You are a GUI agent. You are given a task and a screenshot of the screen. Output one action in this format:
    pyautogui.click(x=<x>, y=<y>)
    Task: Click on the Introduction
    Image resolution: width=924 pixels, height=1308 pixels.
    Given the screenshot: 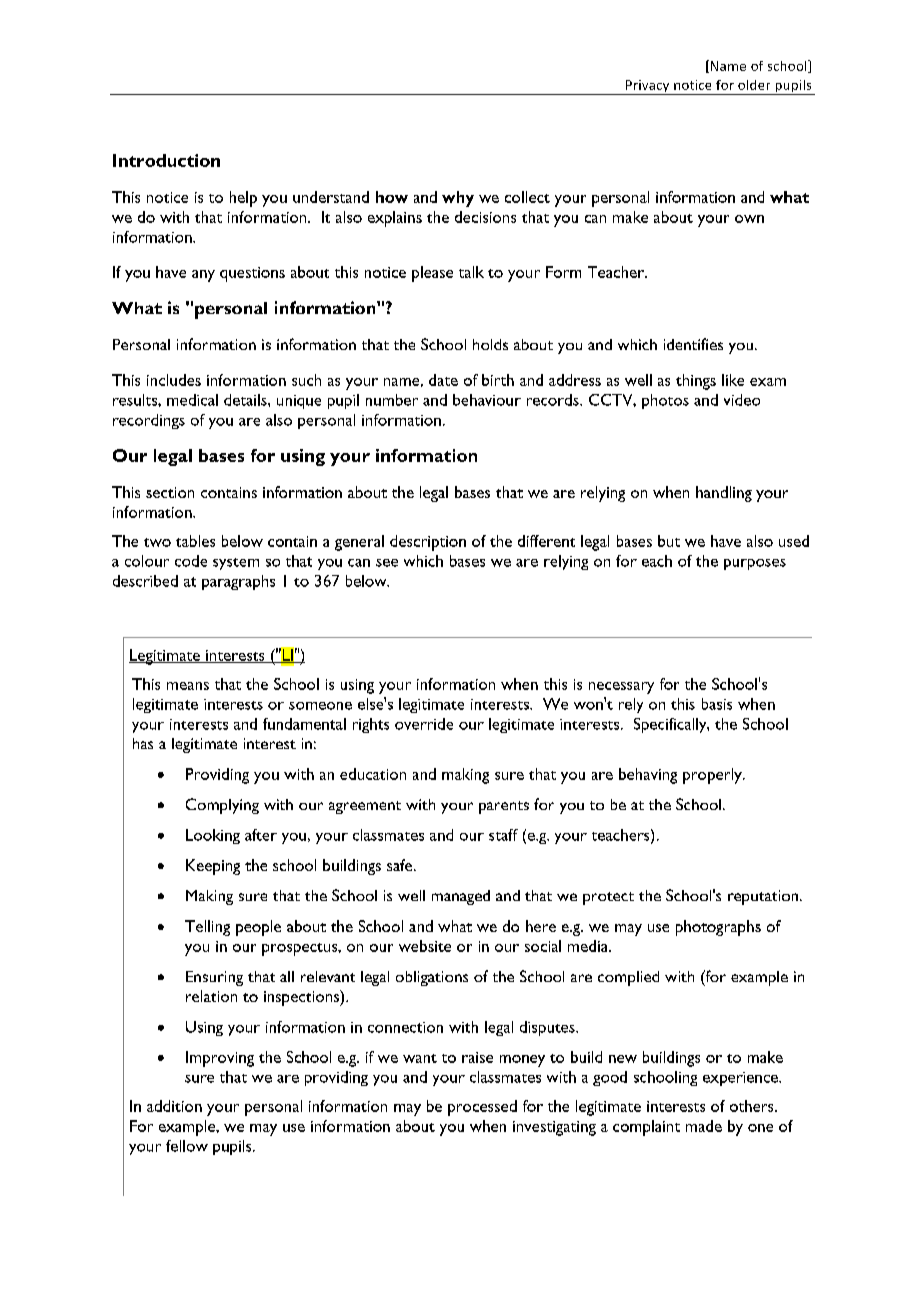 What is the action you would take?
    pyautogui.click(x=166, y=160)
